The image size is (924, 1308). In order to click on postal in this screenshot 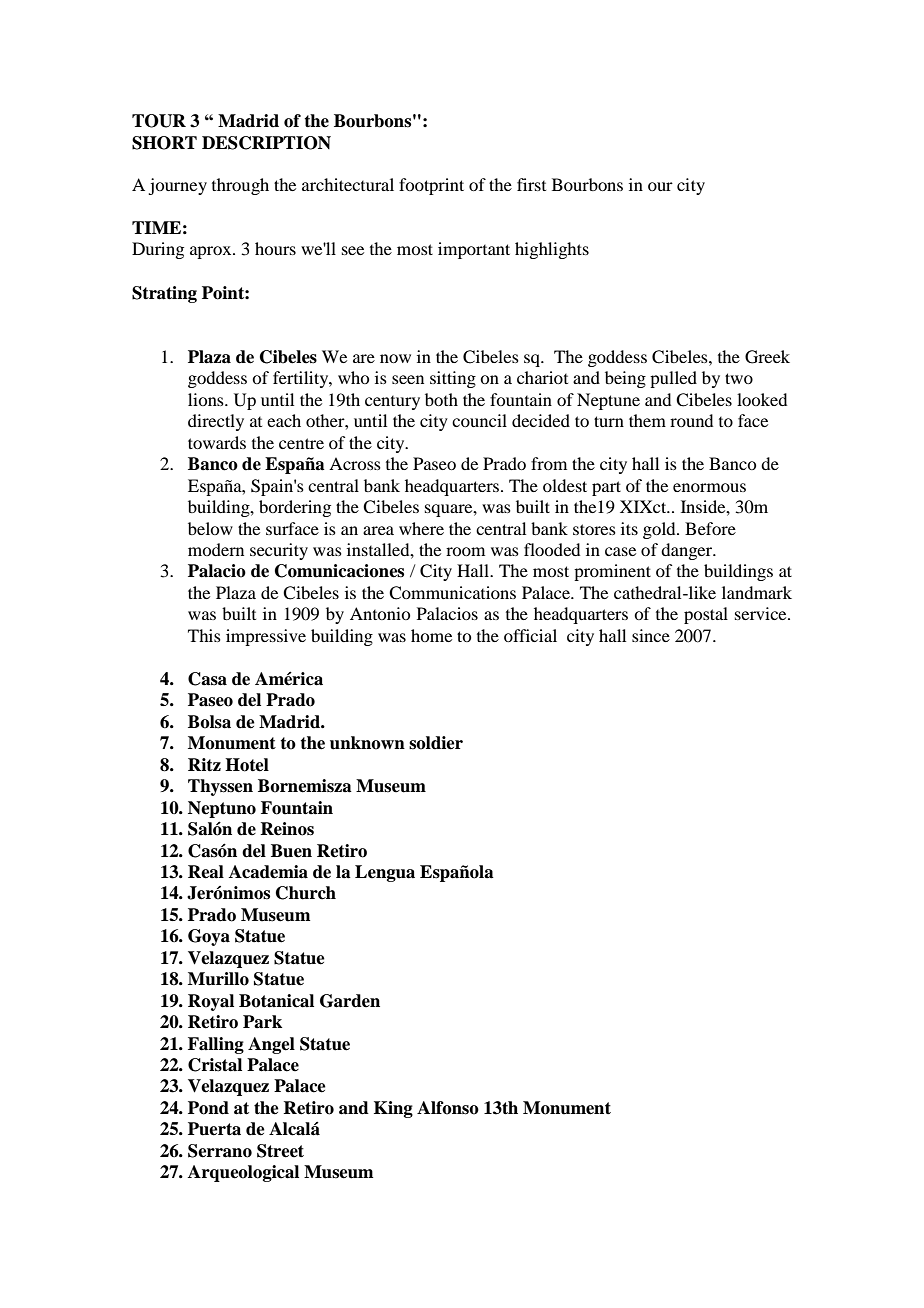, I will do `click(706, 615)`.
